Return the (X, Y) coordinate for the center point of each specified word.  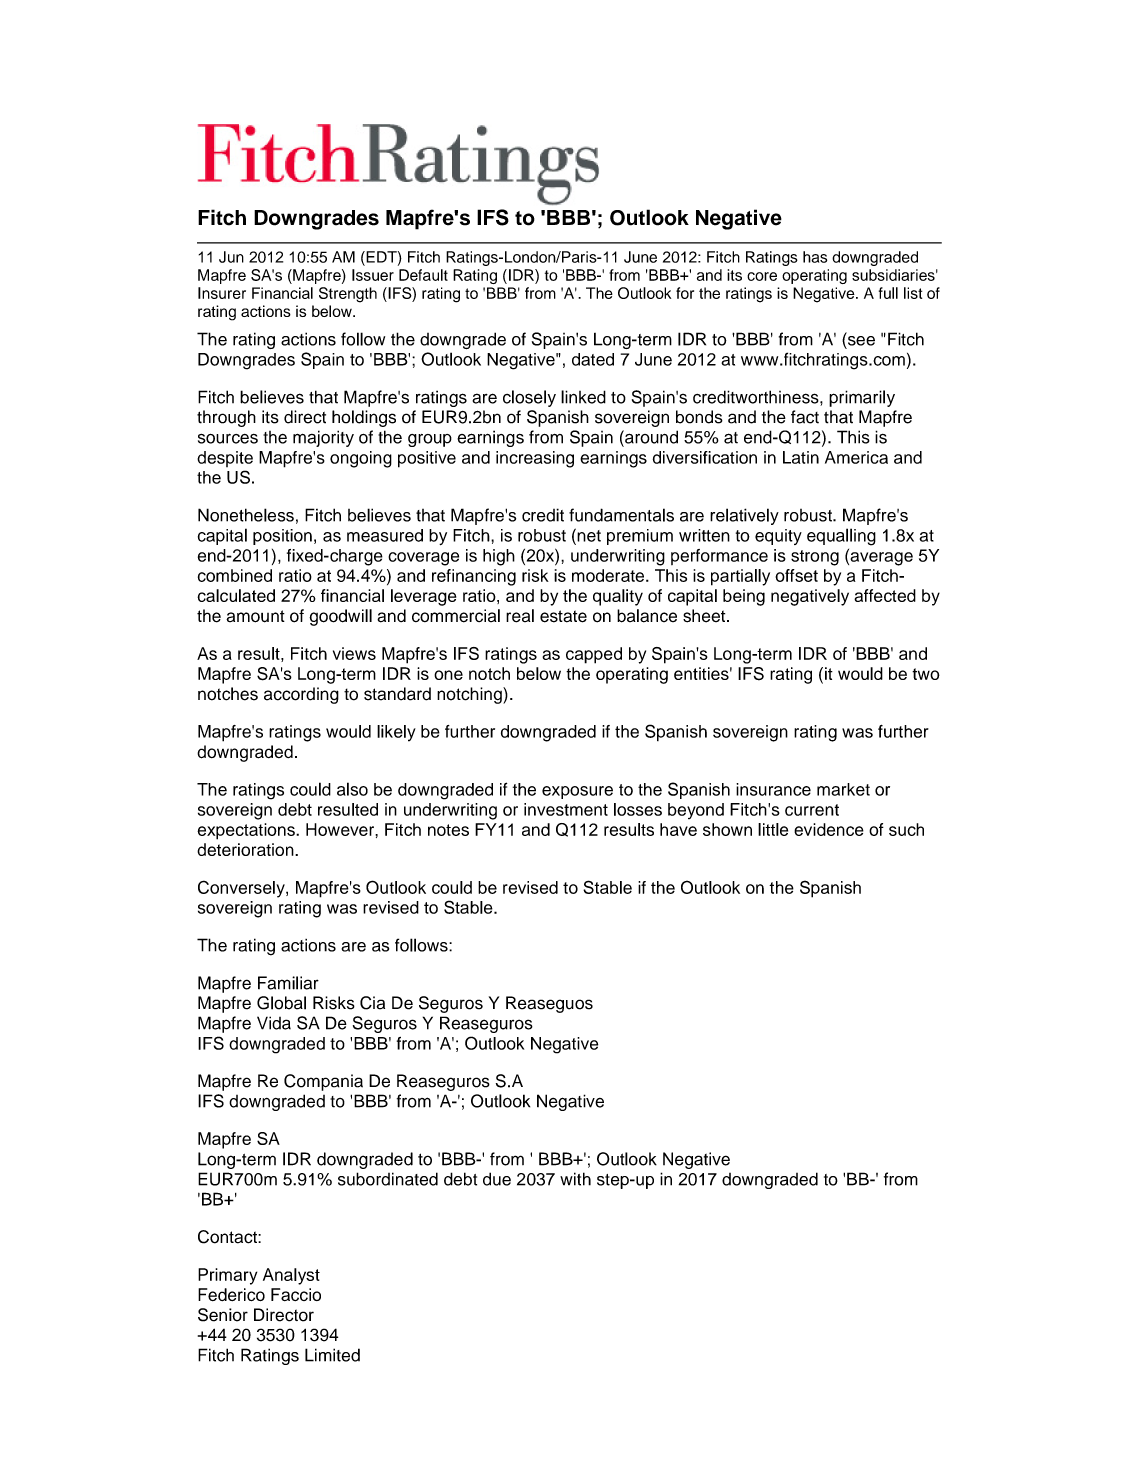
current (812, 810)
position (282, 537)
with (575, 1179)
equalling (841, 537)
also (352, 789)
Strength (348, 295)
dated (593, 359)
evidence (829, 829)
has (815, 257)
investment (566, 809)
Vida (274, 1023)
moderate (608, 575)
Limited (332, 1355)
